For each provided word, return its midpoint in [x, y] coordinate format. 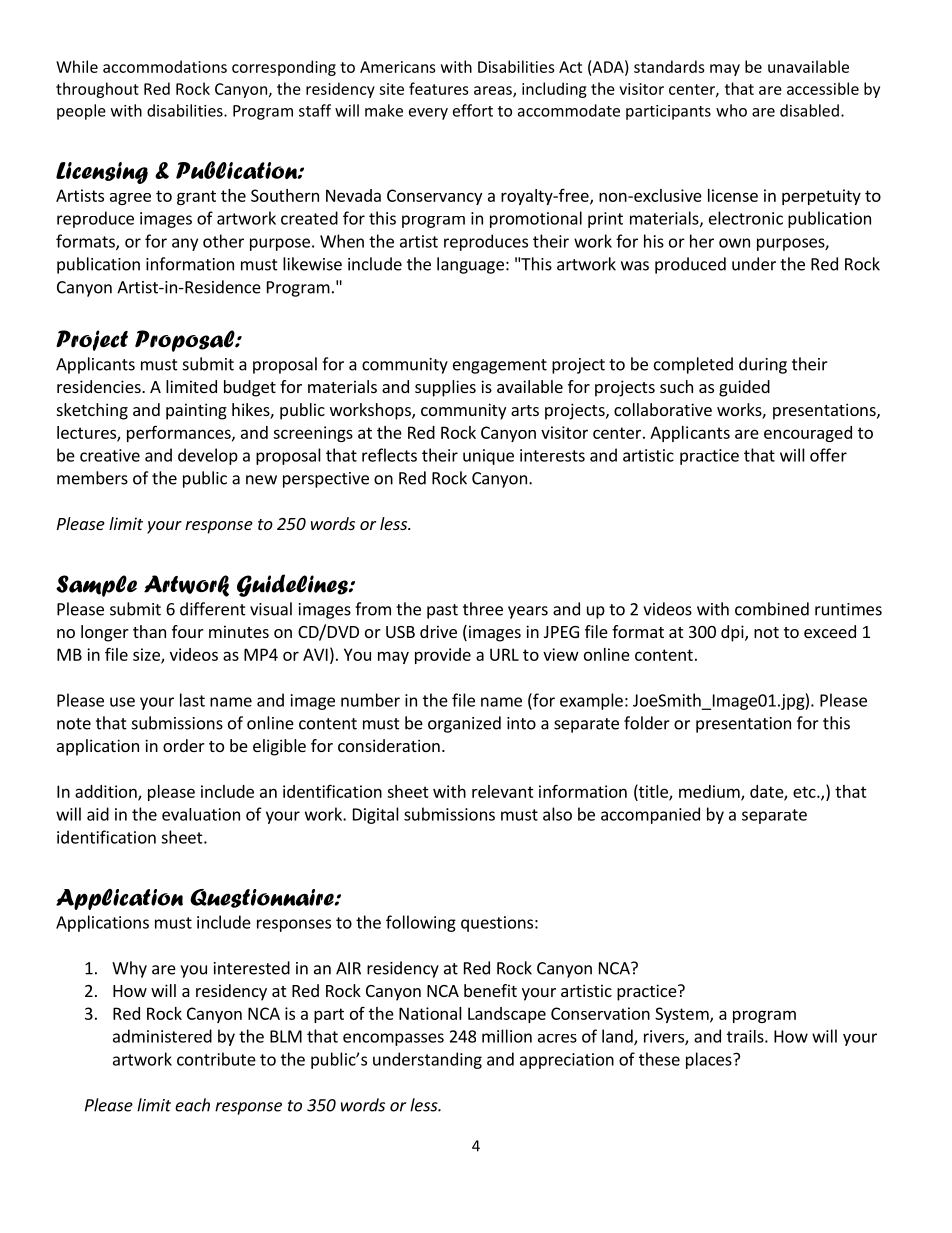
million [507, 1036]
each [192, 1105]
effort [473, 110]
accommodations [165, 66]
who [731, 110]
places [710, 1060]
